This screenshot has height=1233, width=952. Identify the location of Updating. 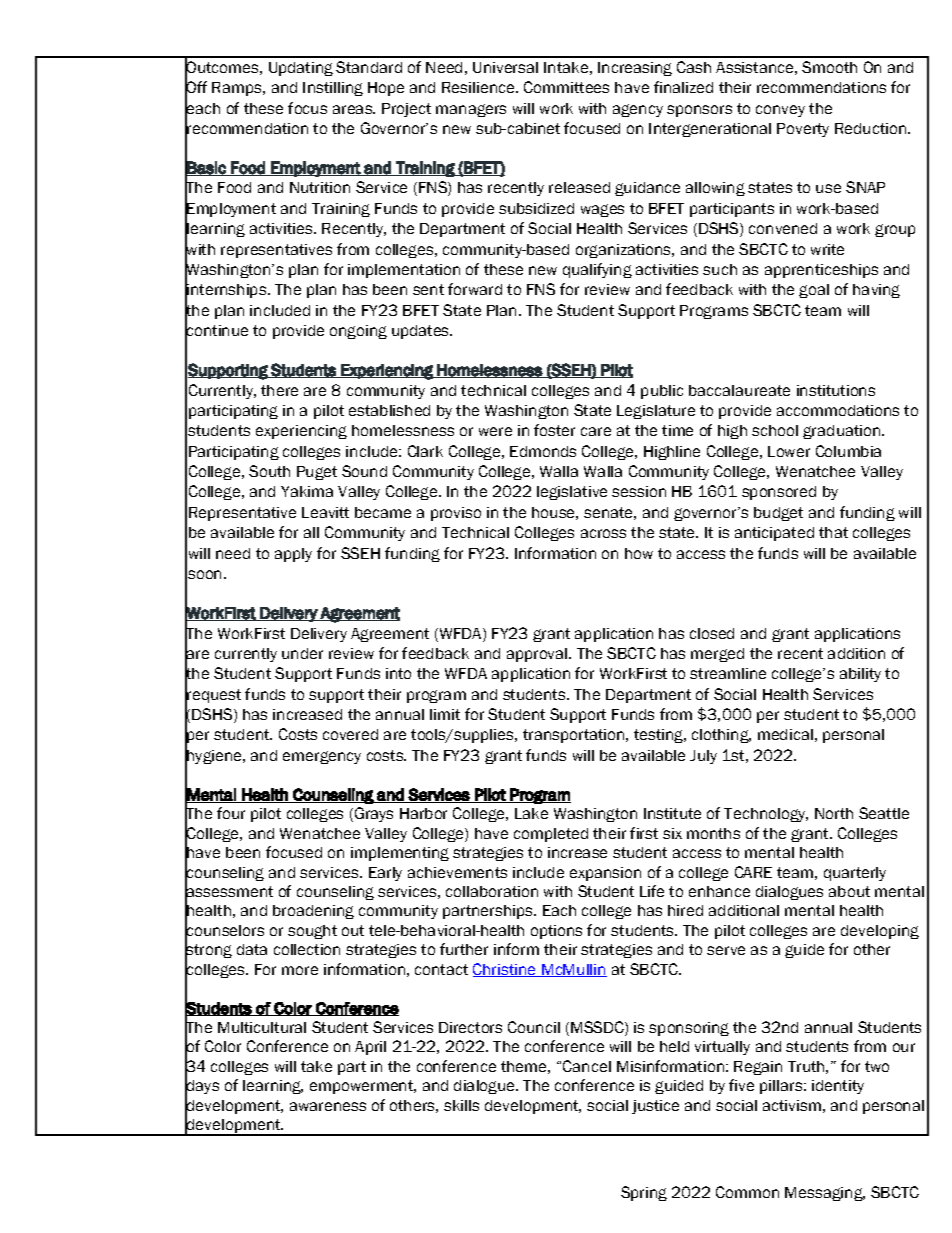
(301, 69).
